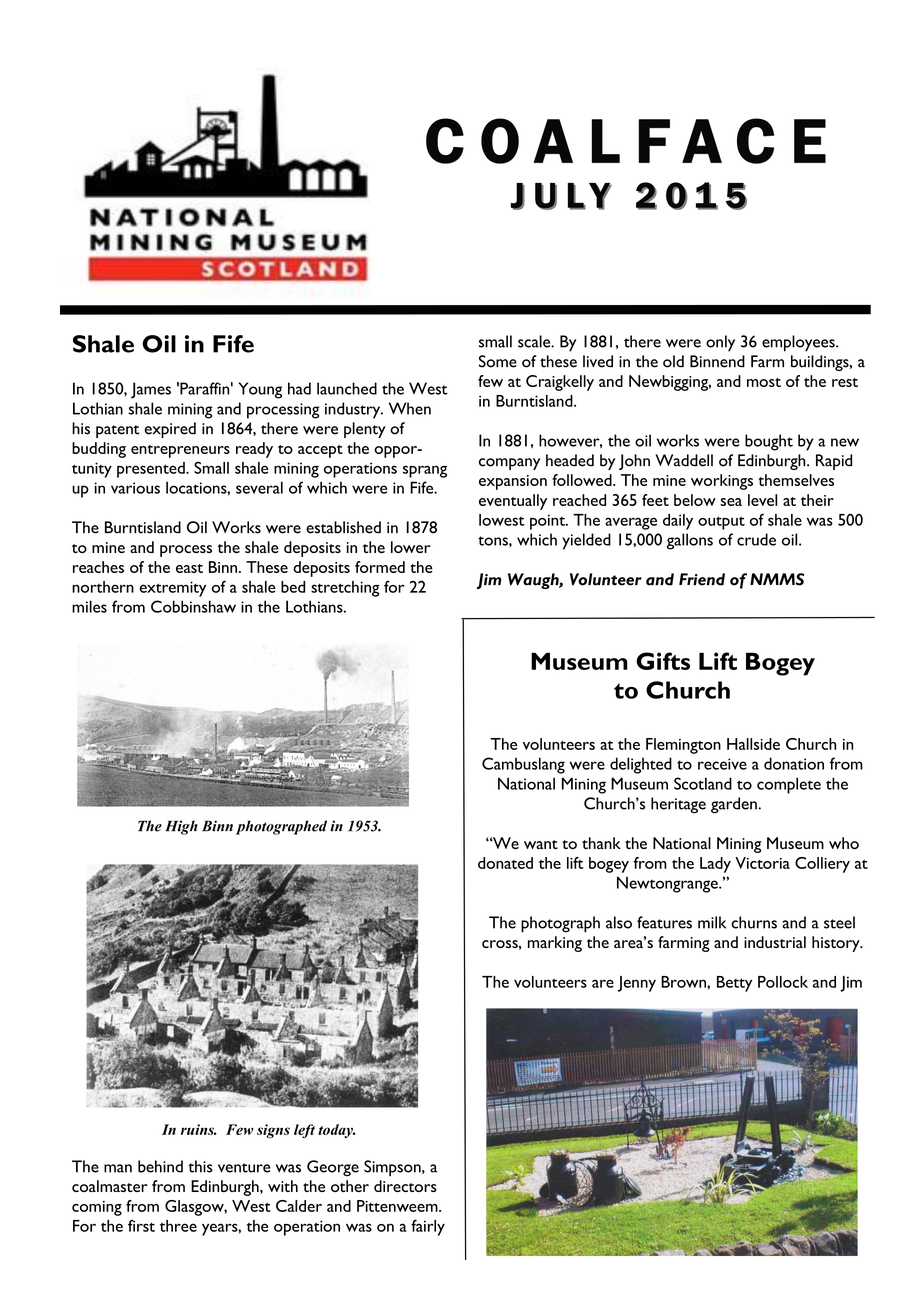 This document has height=1308, width=924. Describe the element at coordinates (428, 1227) in the document. I see `fairly` at that location.
